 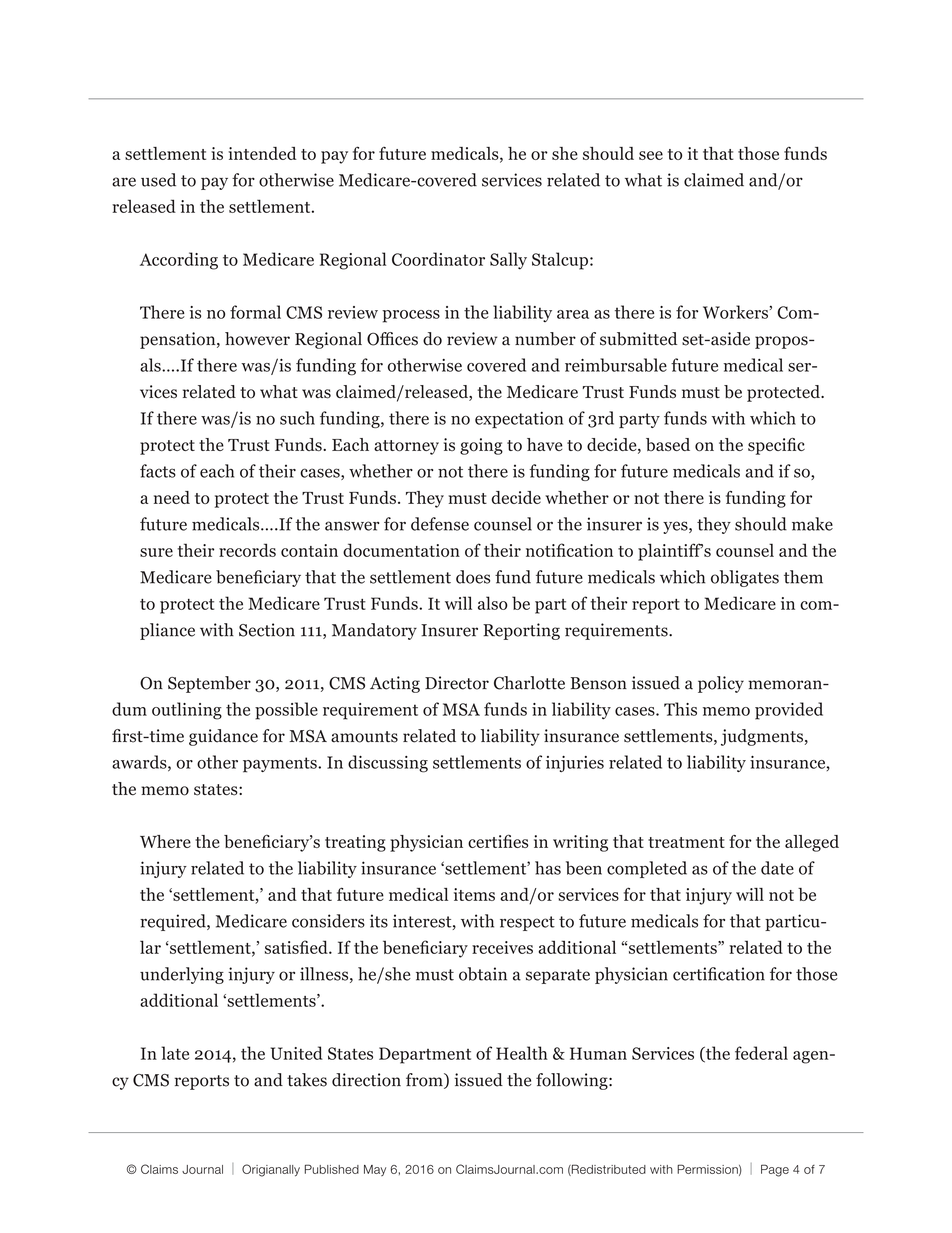 What do you see at coordinates (651, 155) in the screenshot?
I see `see` at bounding box center [651, 155].
